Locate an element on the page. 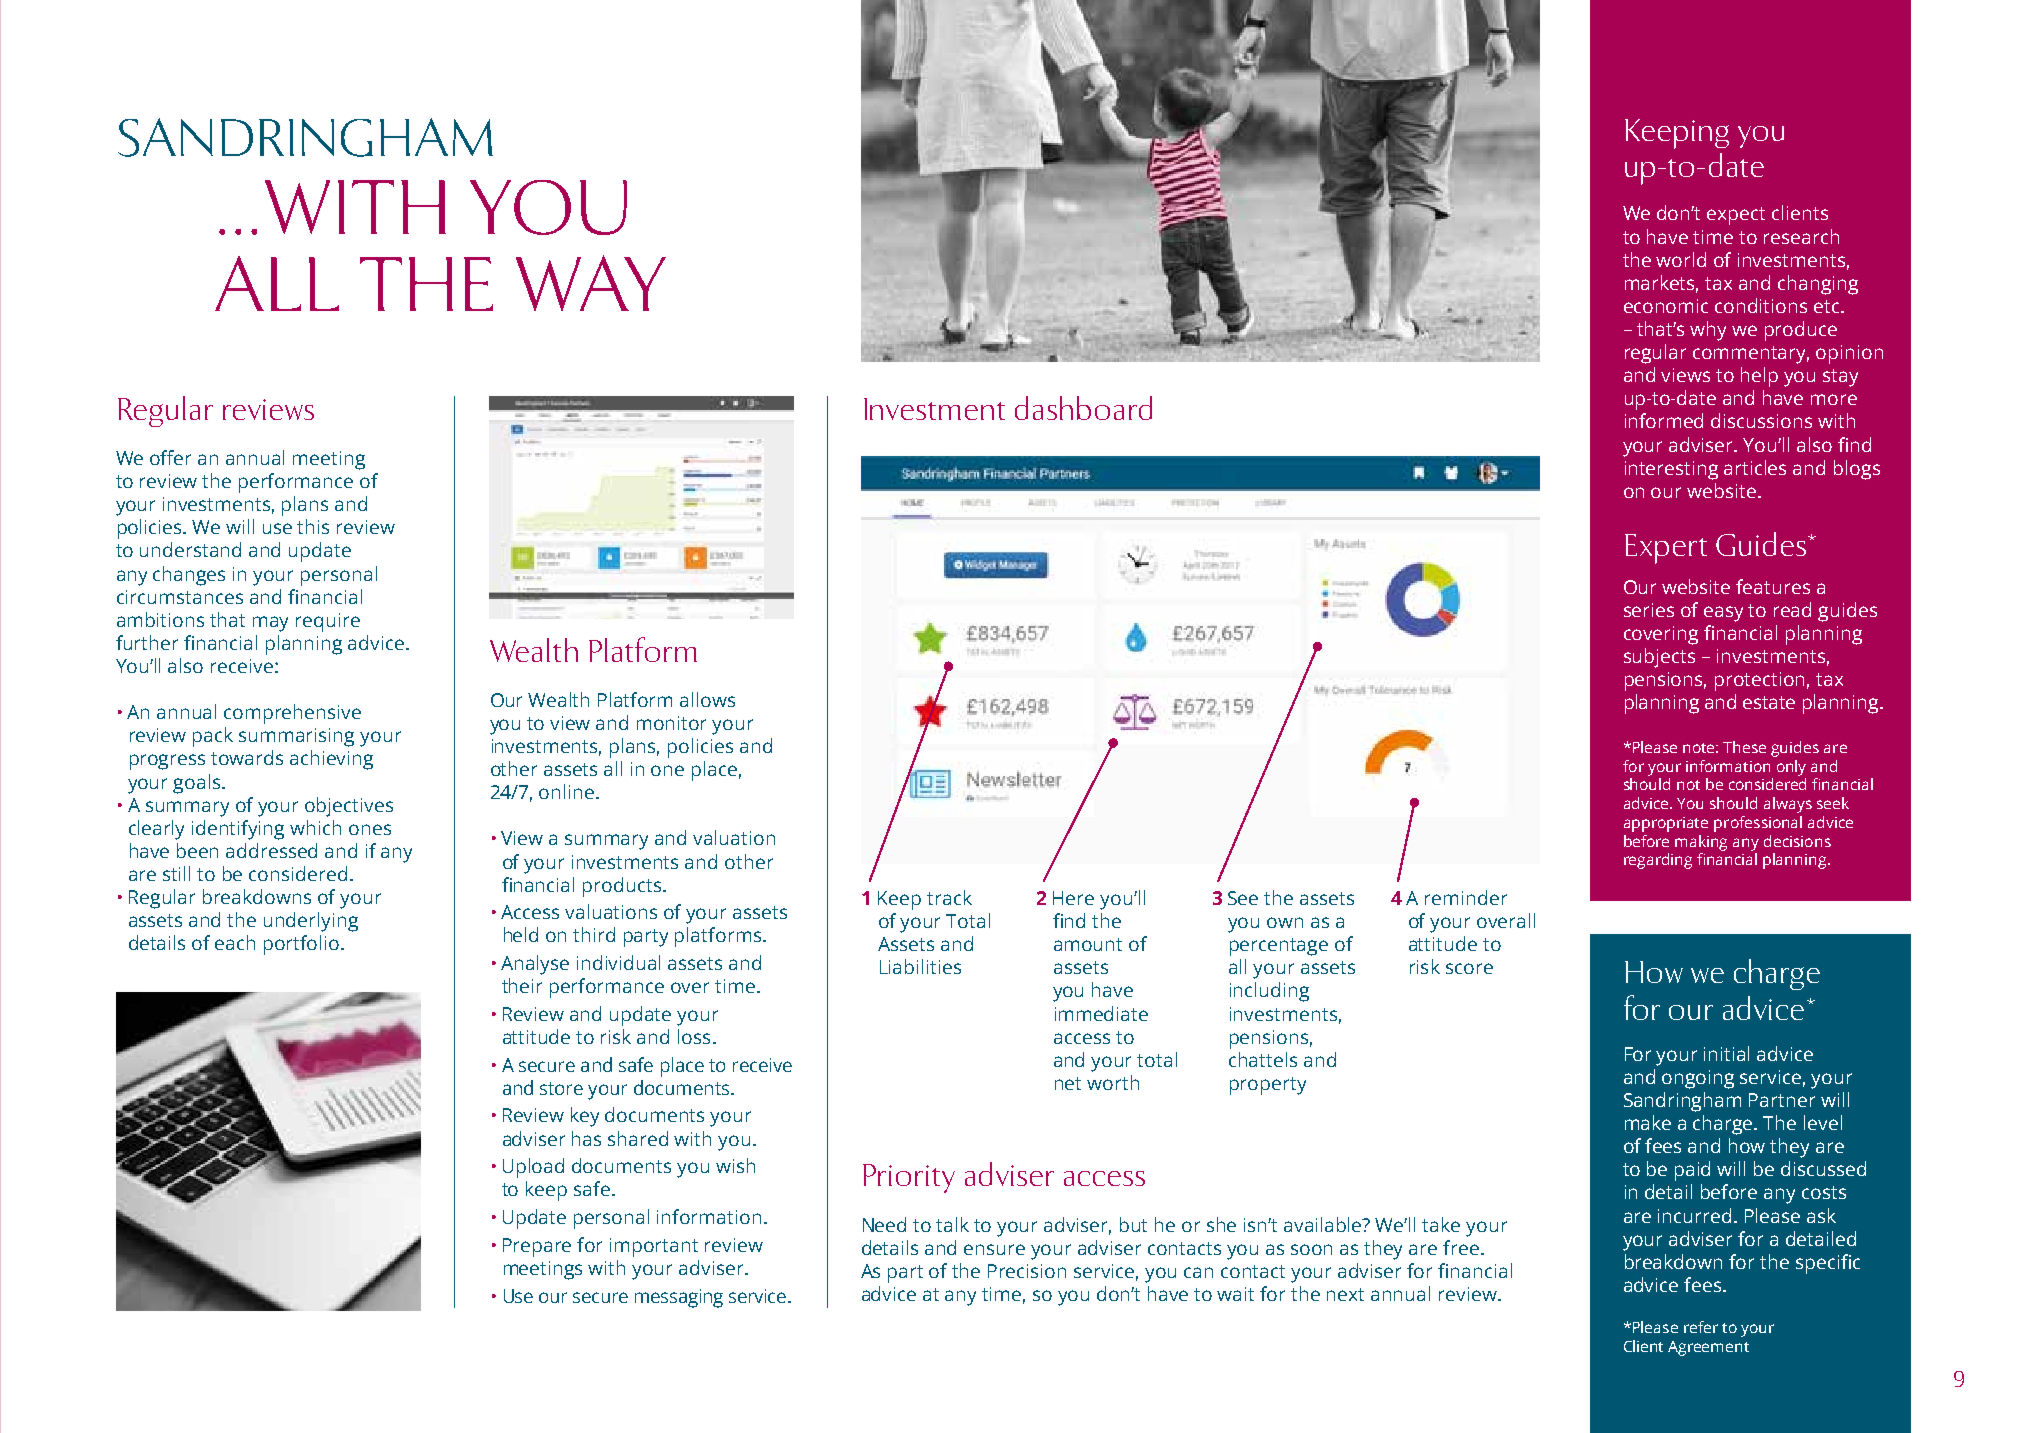 The height and width of the image is (1433, 2027). offer is located at coordinates (170, 457).
